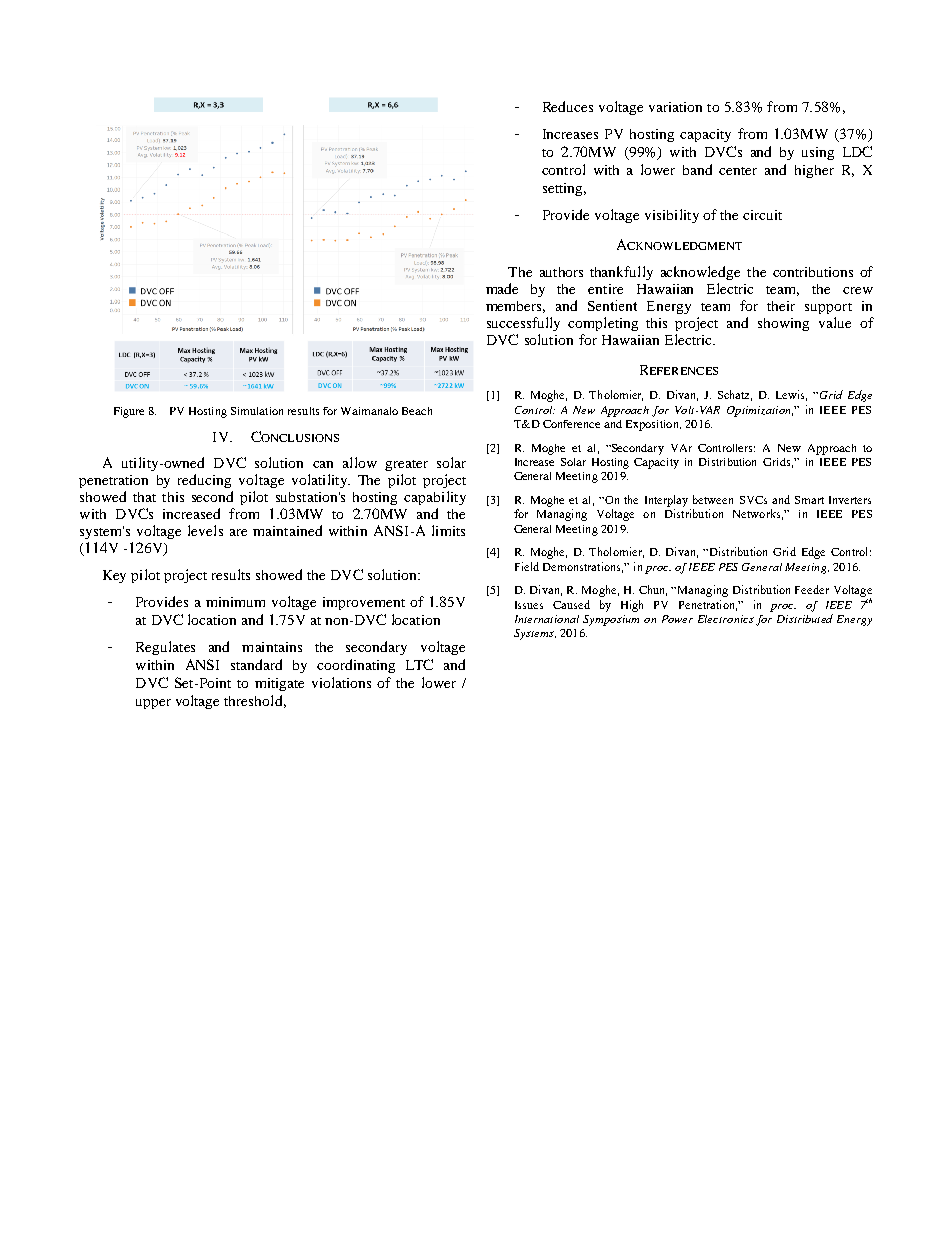 This image has height=1233, width=952. Describe the element at coordinates (568, 106) in the image. I see `Reduces` at that location.
